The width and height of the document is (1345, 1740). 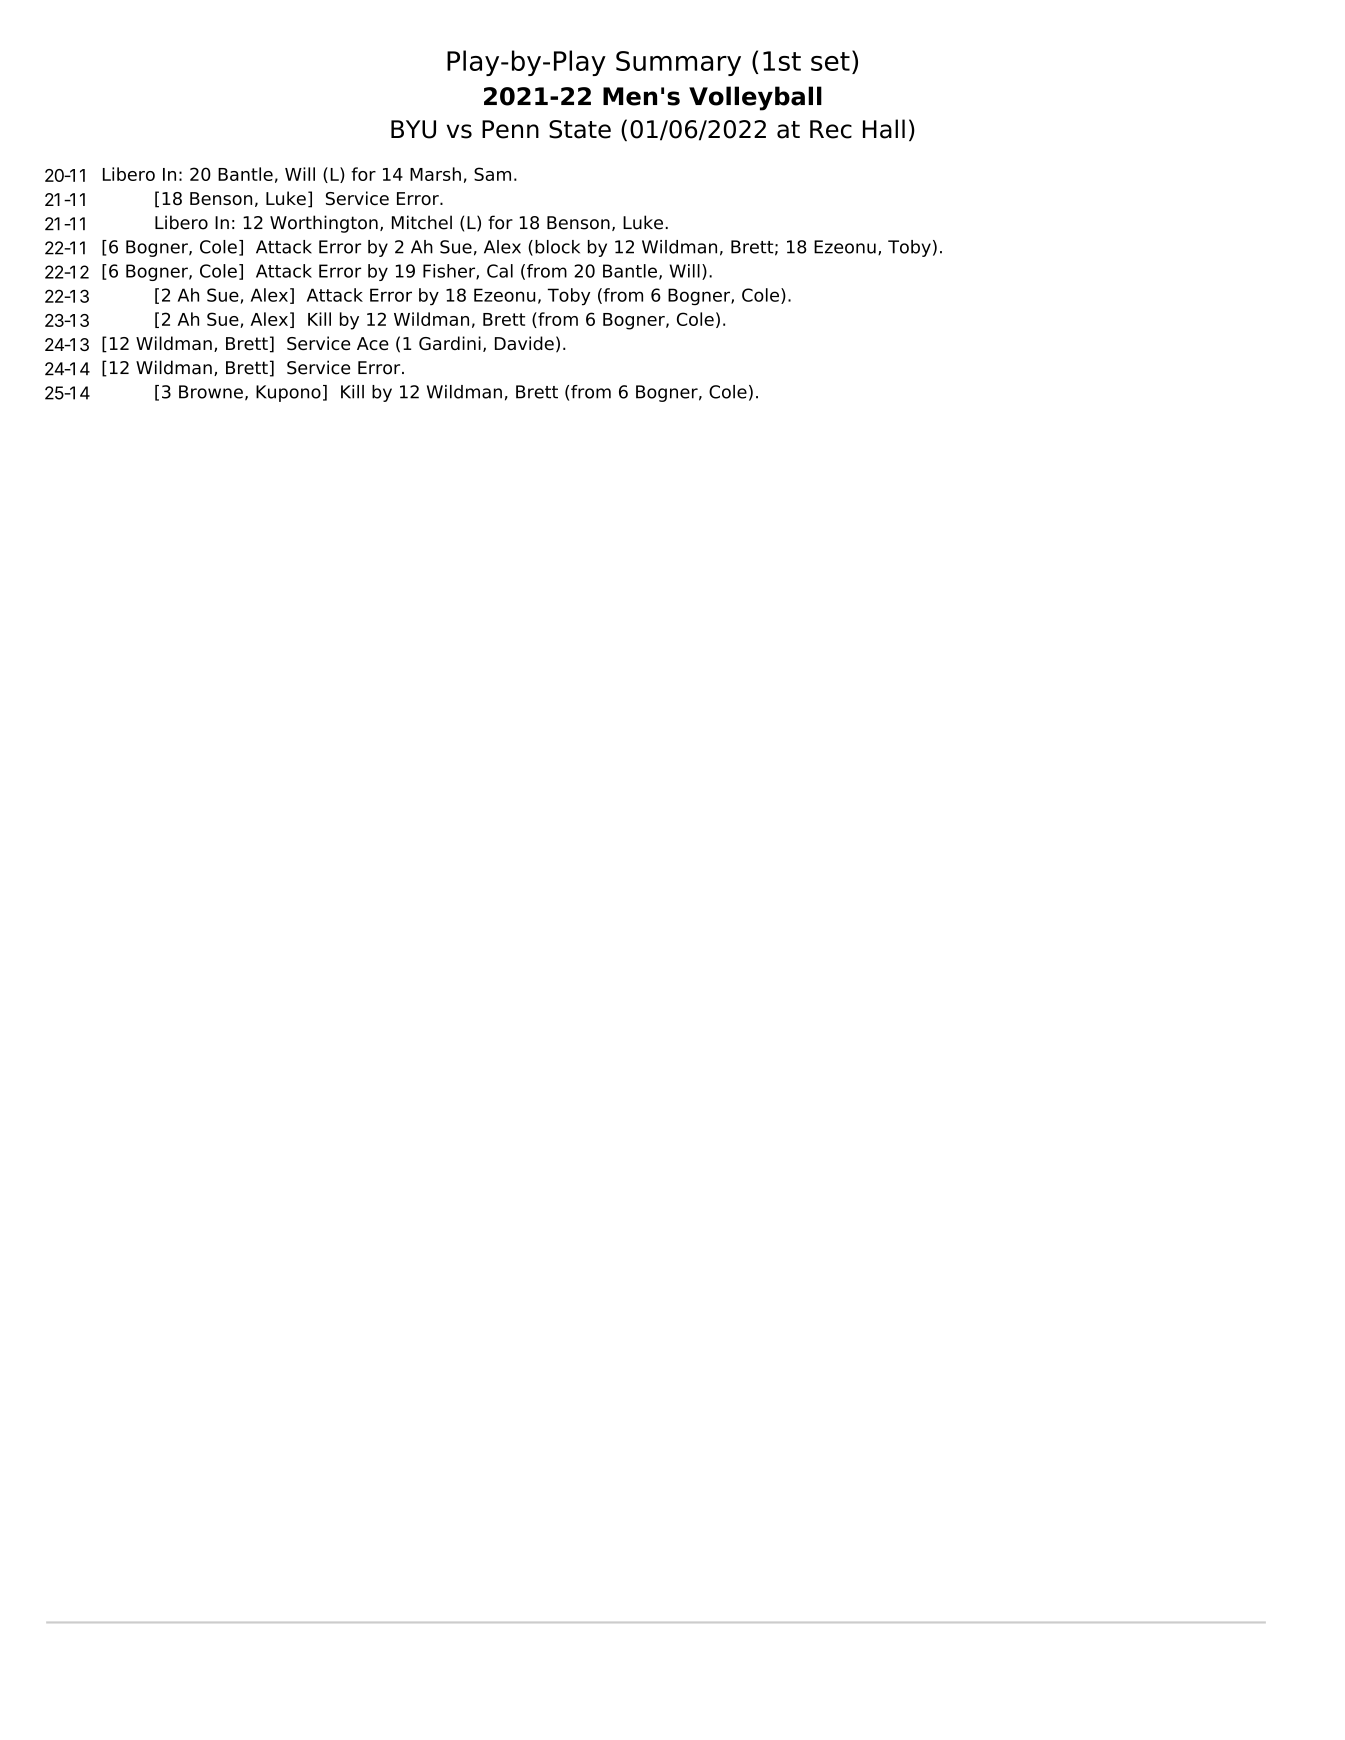 What do you see at coordinates (830, 61) in the document?
I see `set` at bounding box center [830, 61].
